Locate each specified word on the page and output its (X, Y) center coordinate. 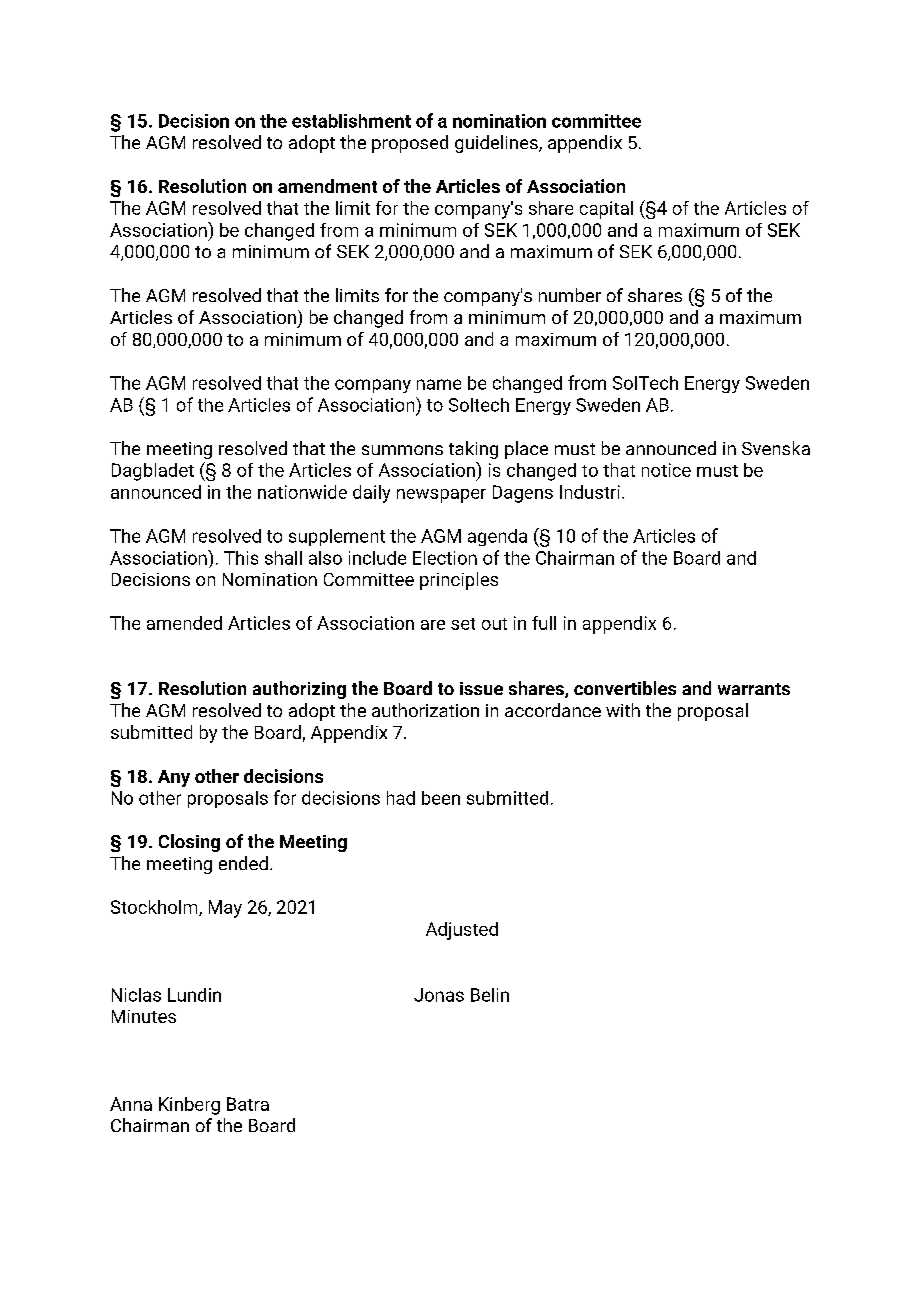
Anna (131, 1104)
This (241, 558)
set (463, 624)
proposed (410, 144)
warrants (754, 689)
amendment (327, 186)
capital (606, 210)
